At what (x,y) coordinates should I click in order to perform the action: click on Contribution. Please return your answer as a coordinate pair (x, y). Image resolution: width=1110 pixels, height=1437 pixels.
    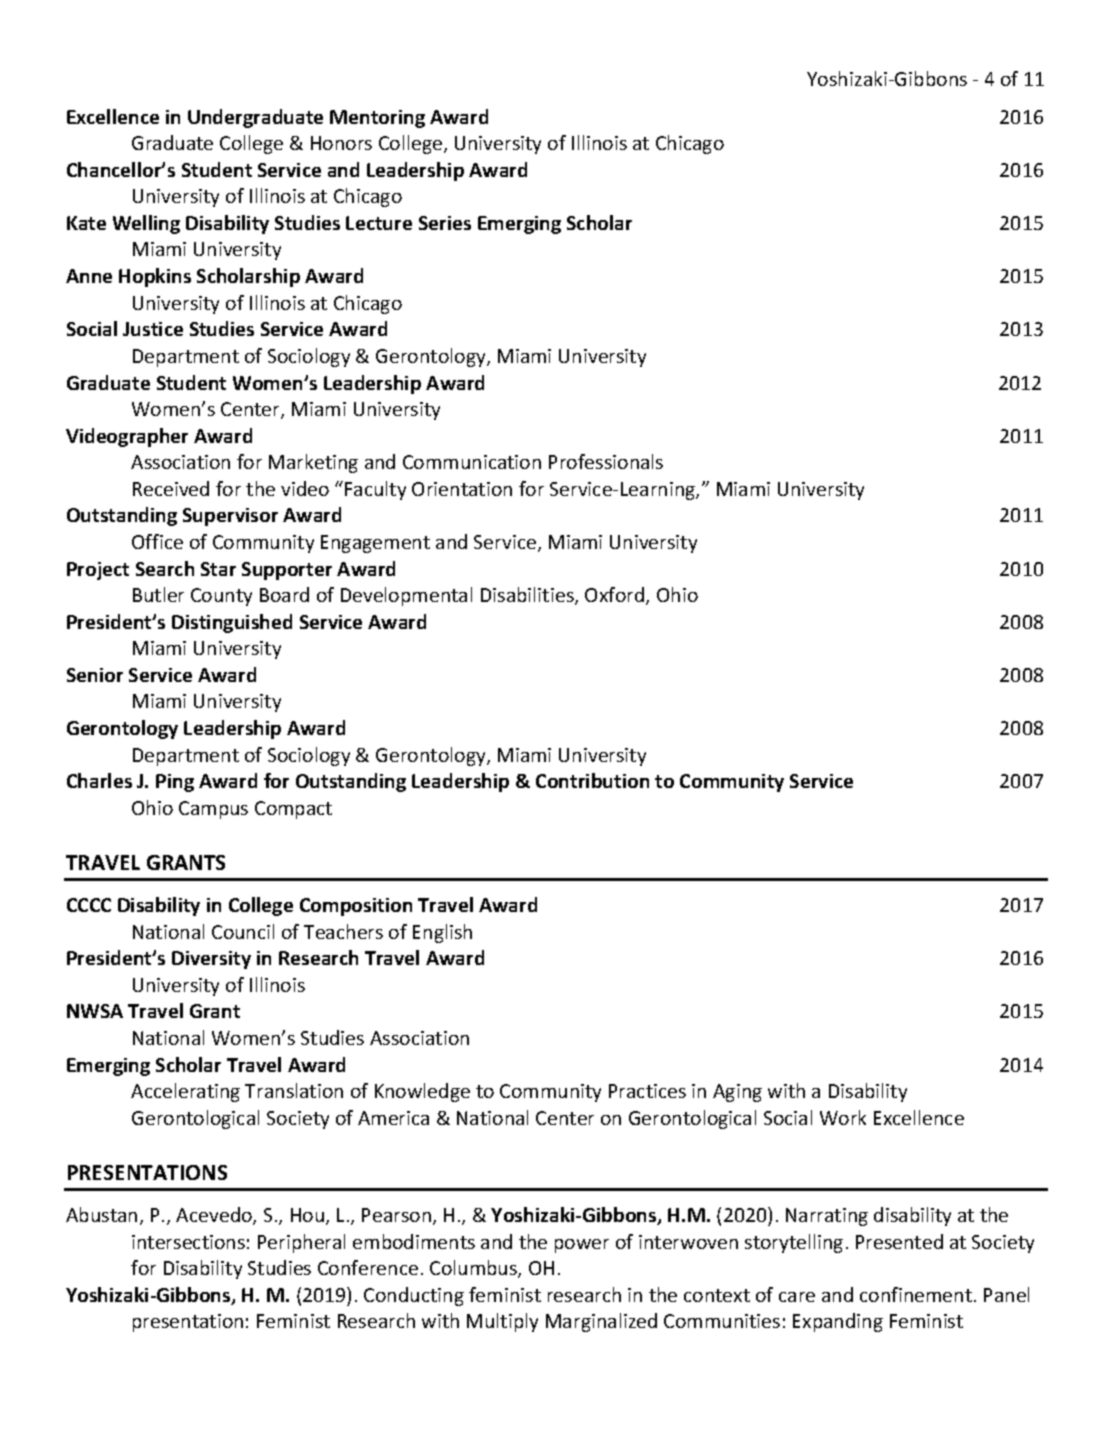
    Looking at the image, I should click on (592, 780).
